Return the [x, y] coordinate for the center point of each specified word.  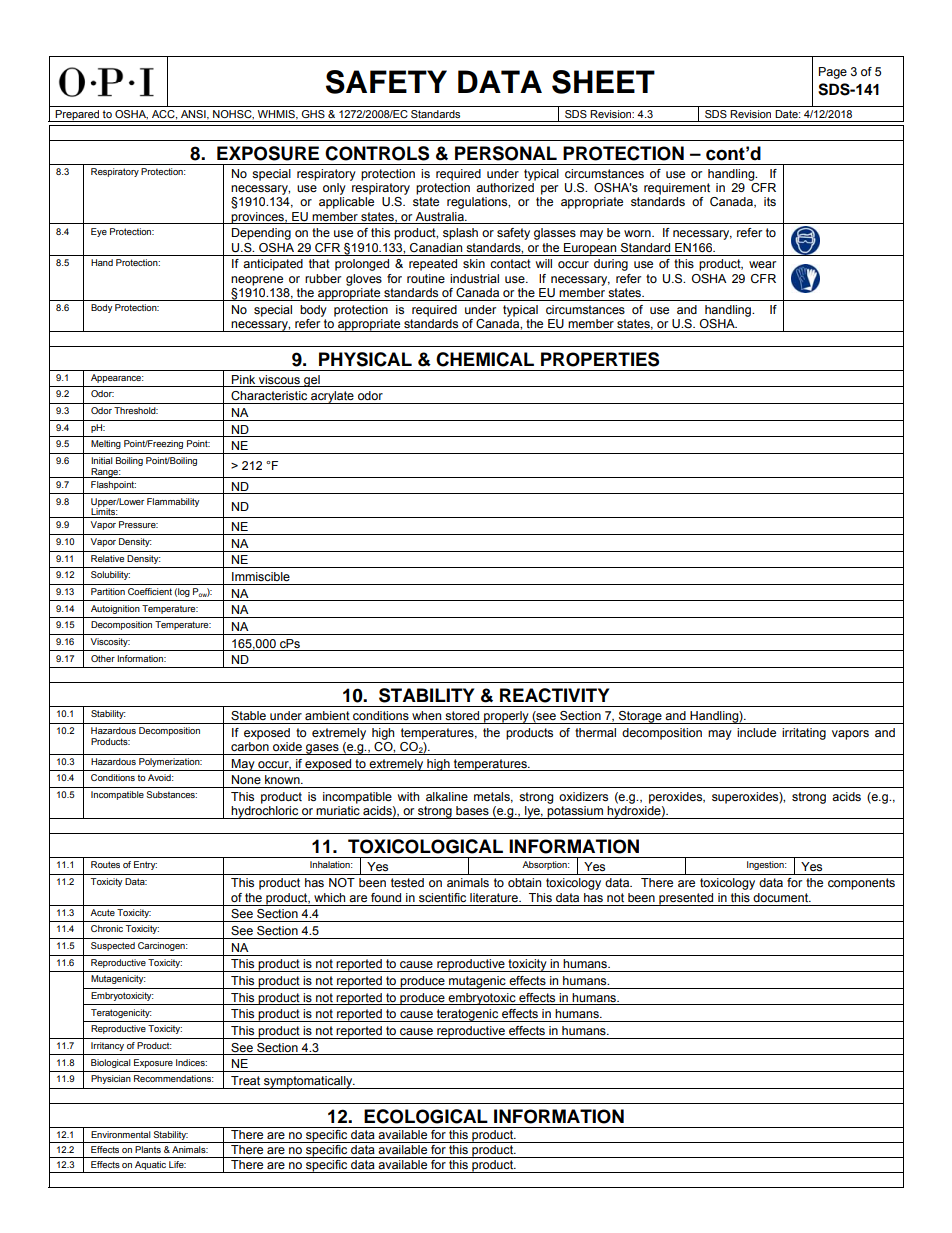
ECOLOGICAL [426, 1116]
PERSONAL [506, 153]
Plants [148, 1149]
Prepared [78, 116]
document [782, 897]
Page [833, 73]
